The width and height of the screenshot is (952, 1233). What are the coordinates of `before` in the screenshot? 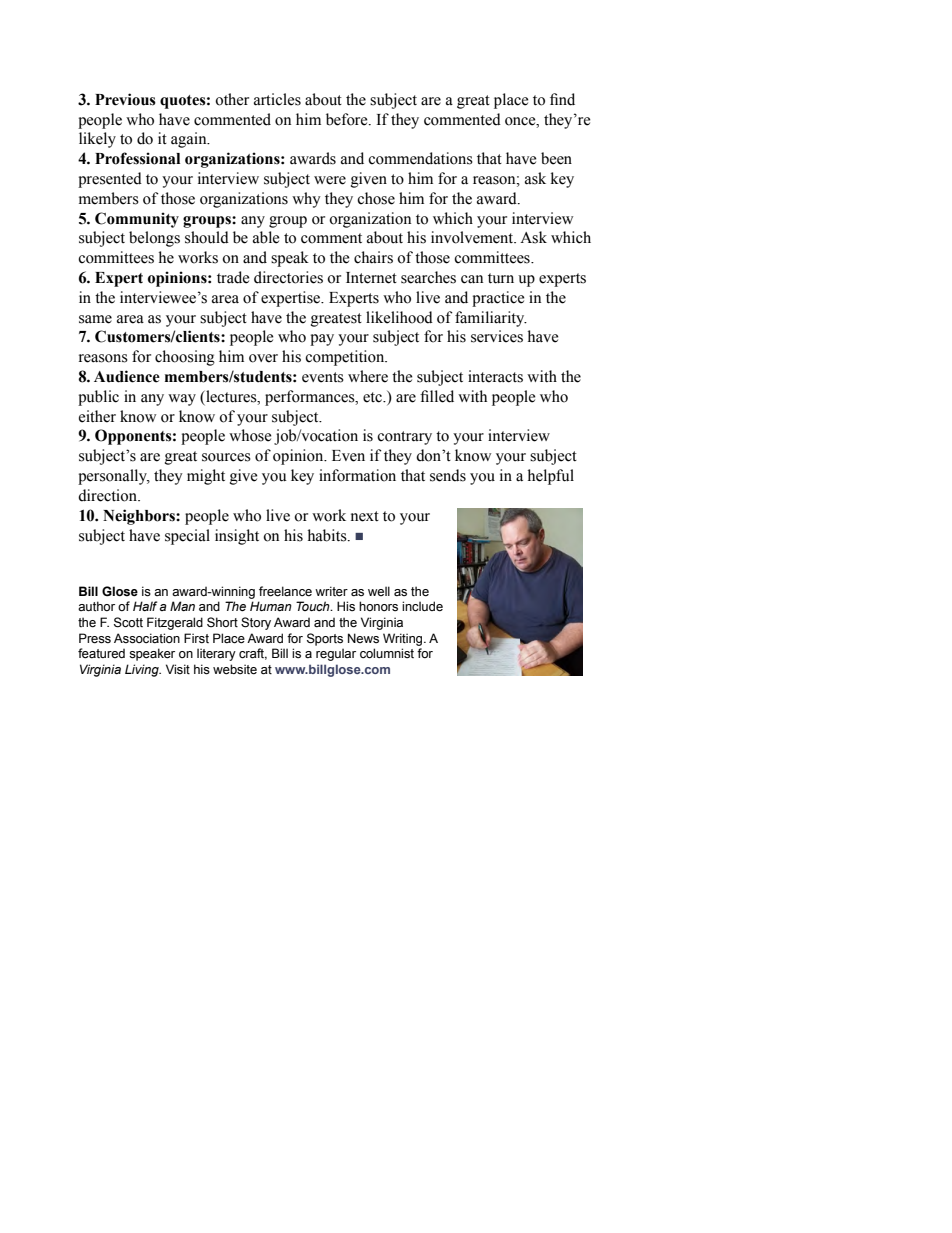 It's located at (348, 119).
